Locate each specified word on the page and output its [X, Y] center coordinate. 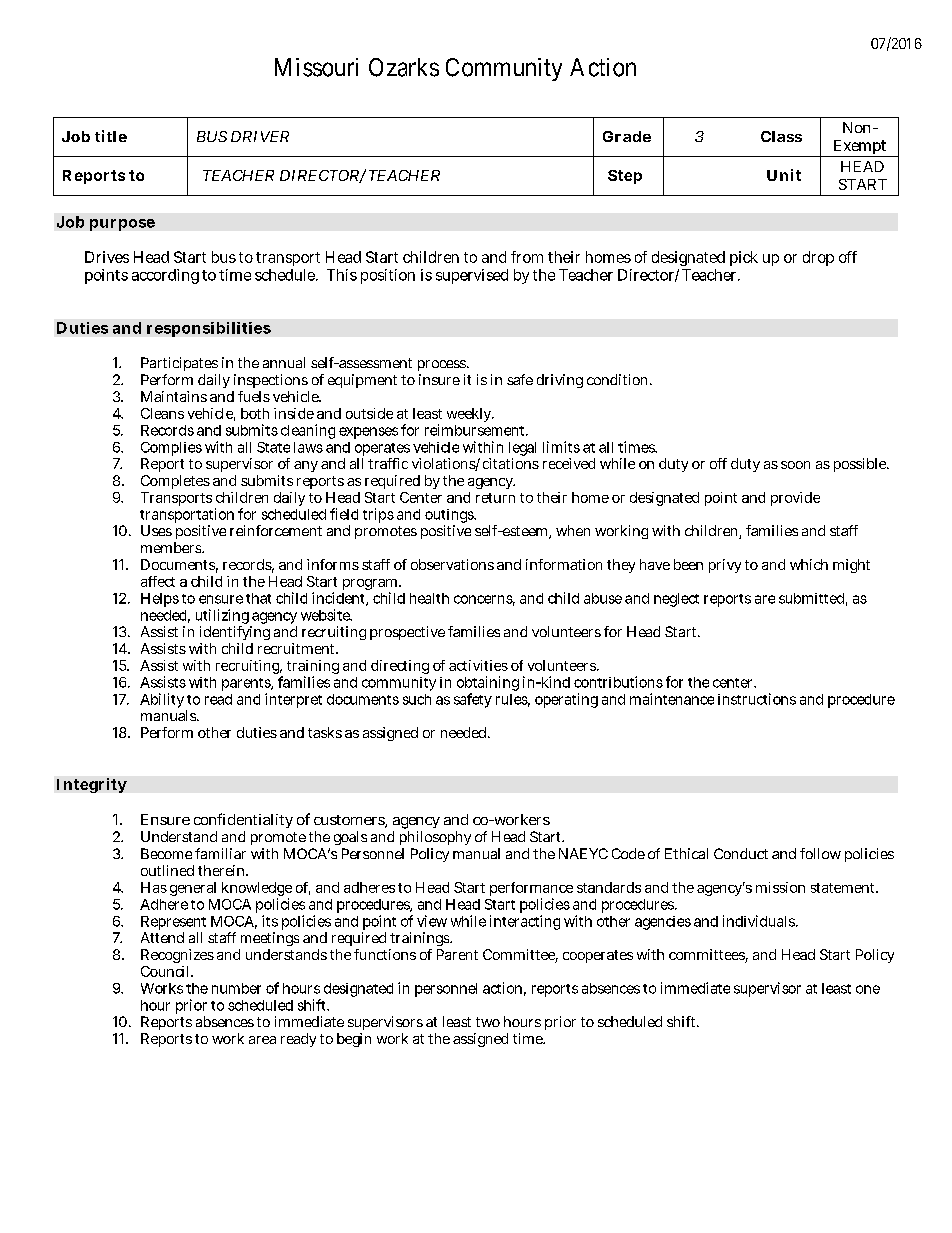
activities [478, 665]
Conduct [741, 853]
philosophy [435, 840]
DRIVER [260, 136]
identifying [235, 633]
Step [625, 177]
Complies [171, 449]
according [165, 276]
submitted [811, 598]
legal [522, 450]
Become [166, 853]
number [236, 988]
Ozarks [404, 67]
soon [795, 465]
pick [744, 258]
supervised [472, 276]
